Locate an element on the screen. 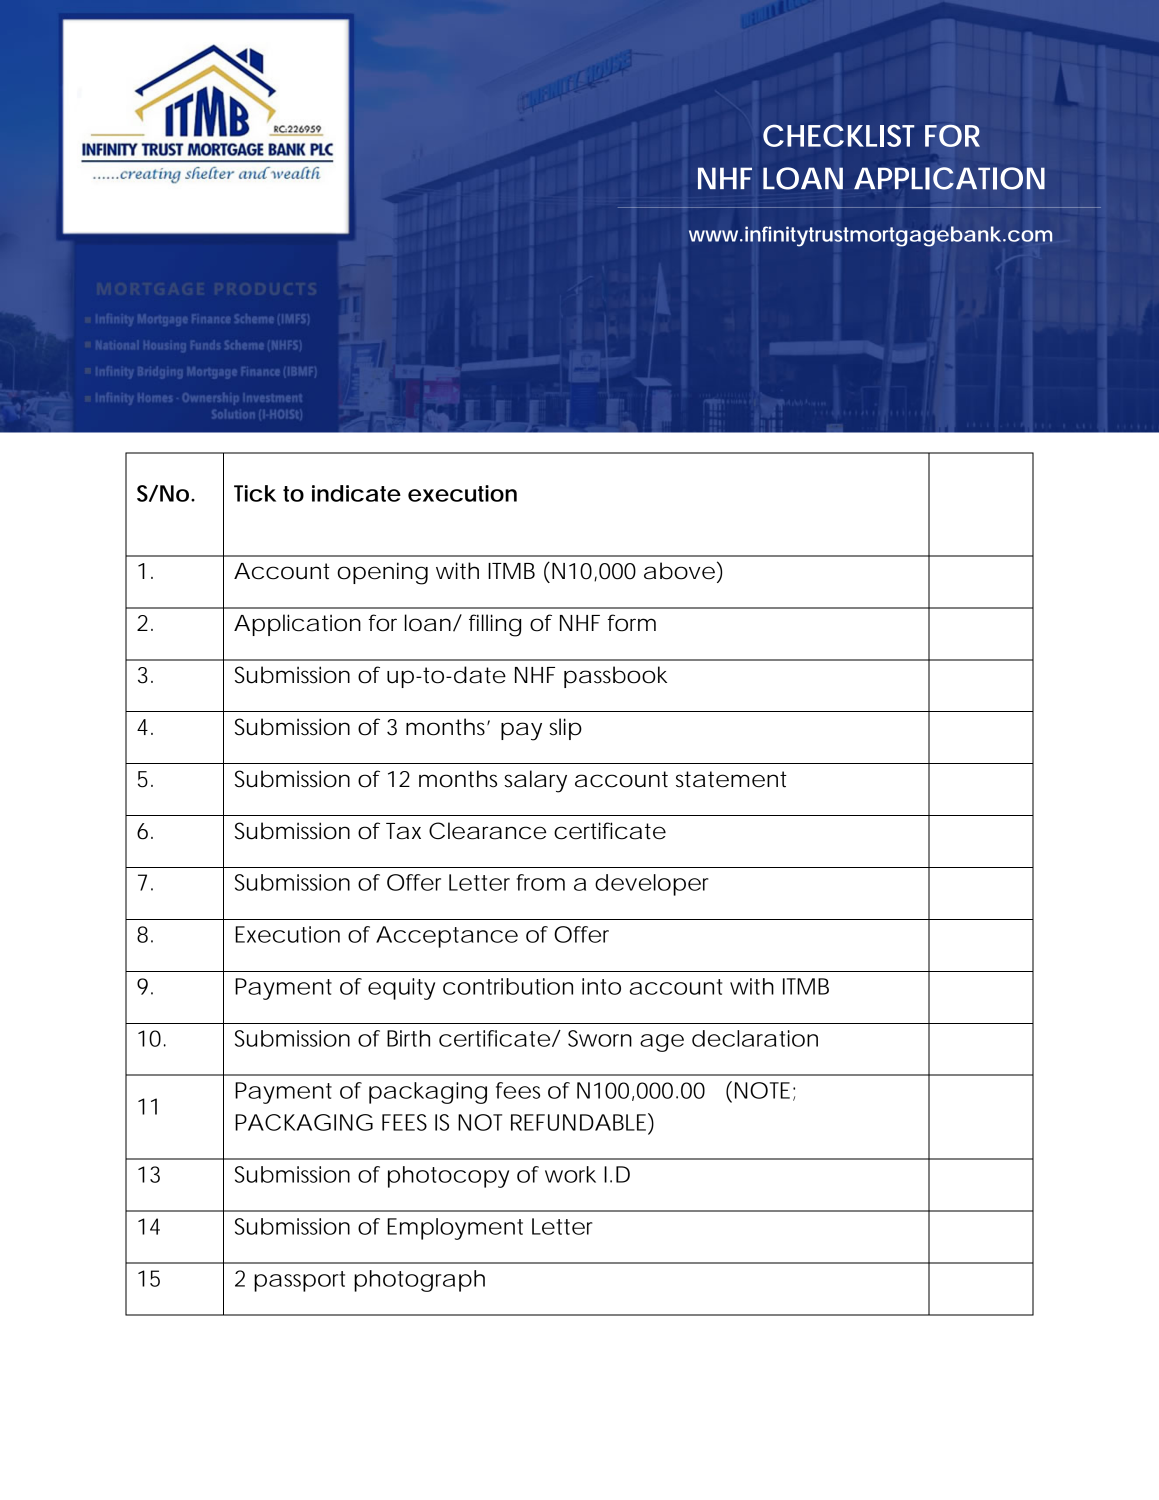  indicate is located at coordinates (356, 493).
